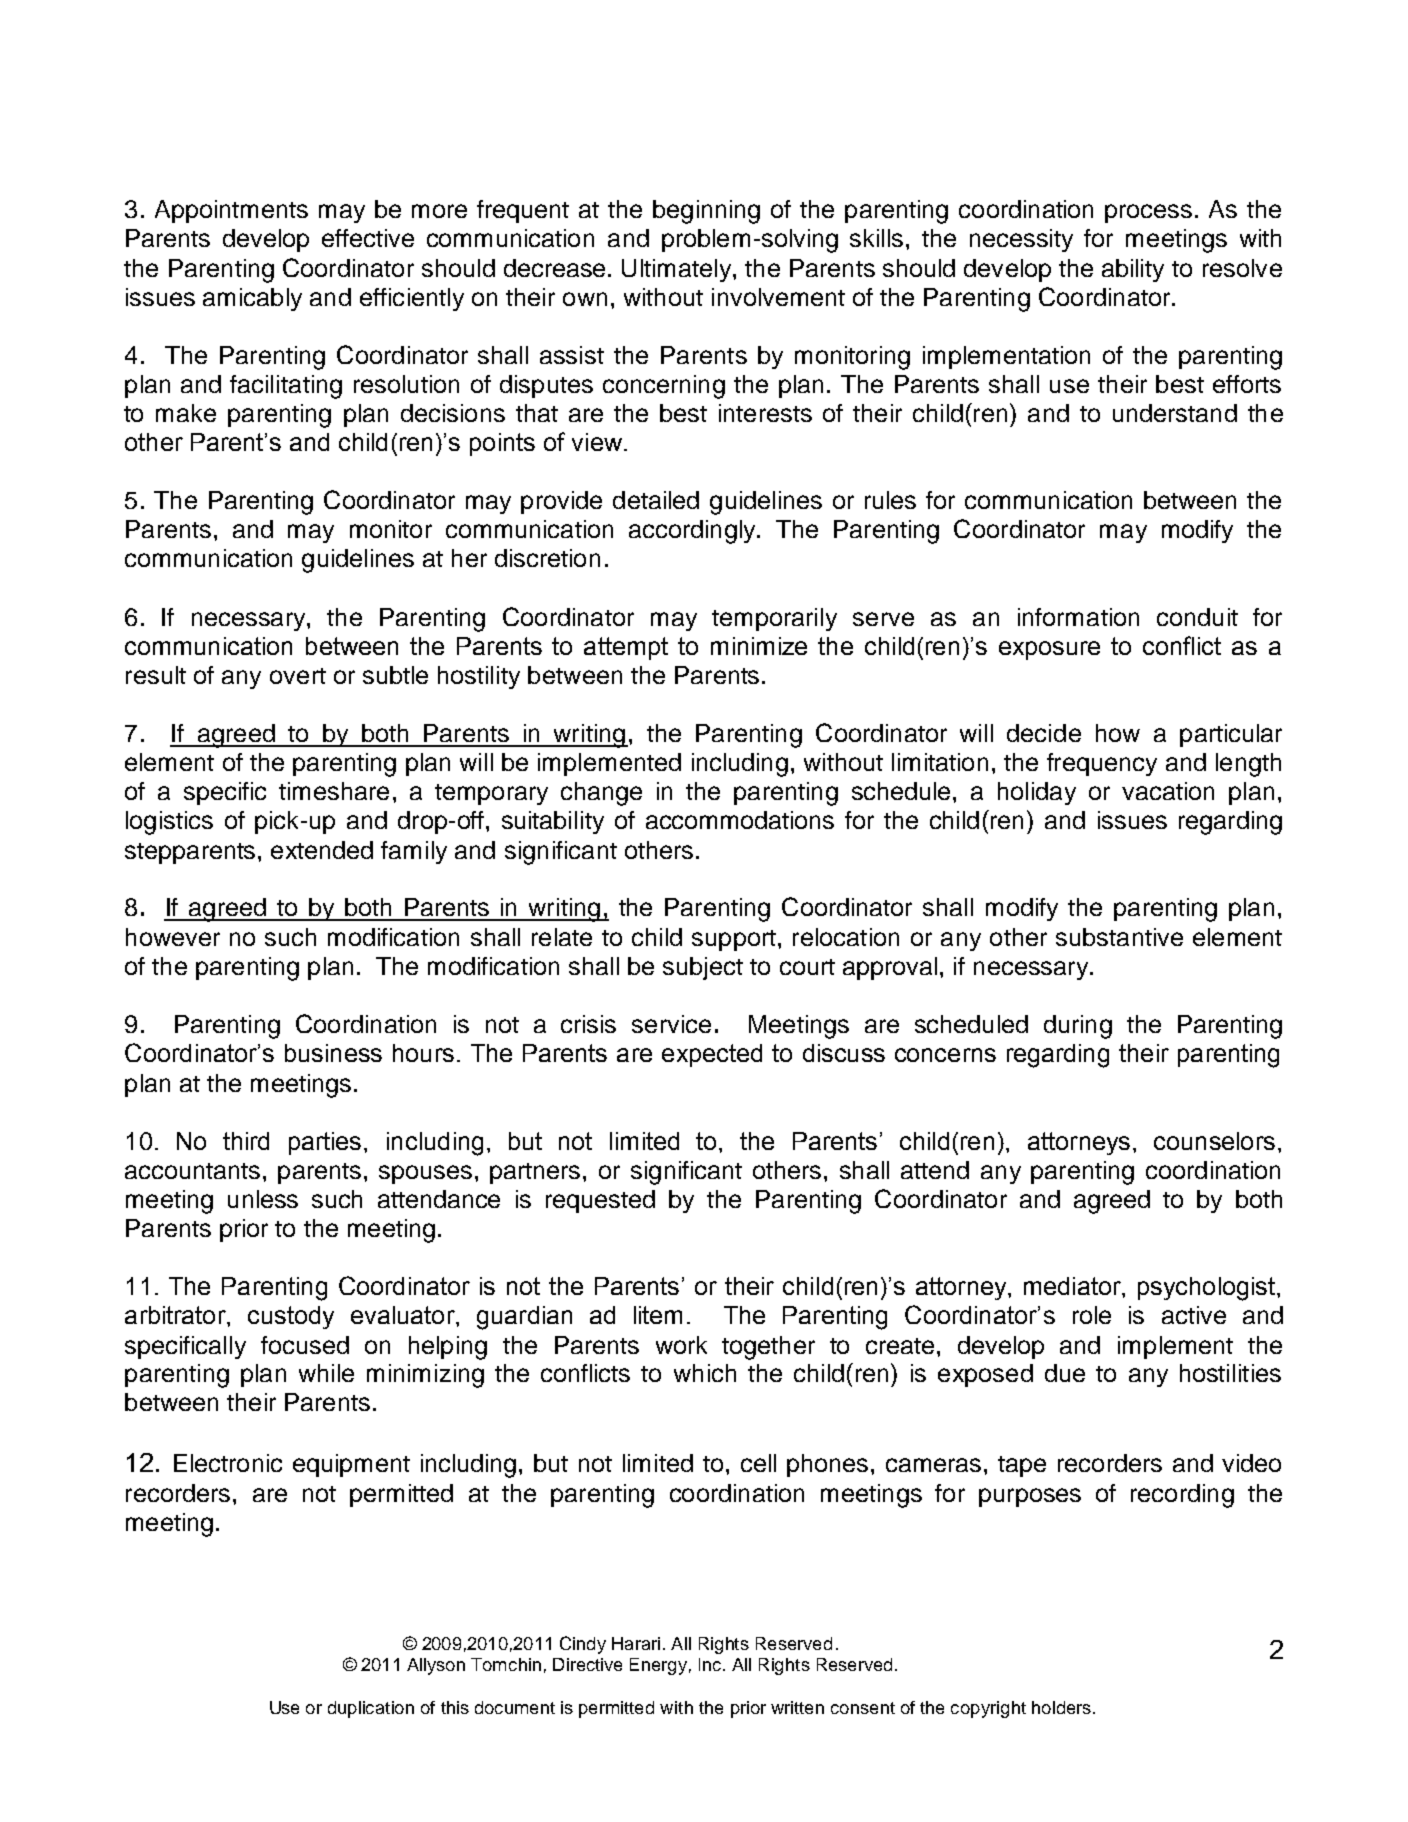 This image has width=1408, height=1822. What do you see at coordinates (600, 1201) in the image?
I see `requested` at bounding box center [600, 1201].
